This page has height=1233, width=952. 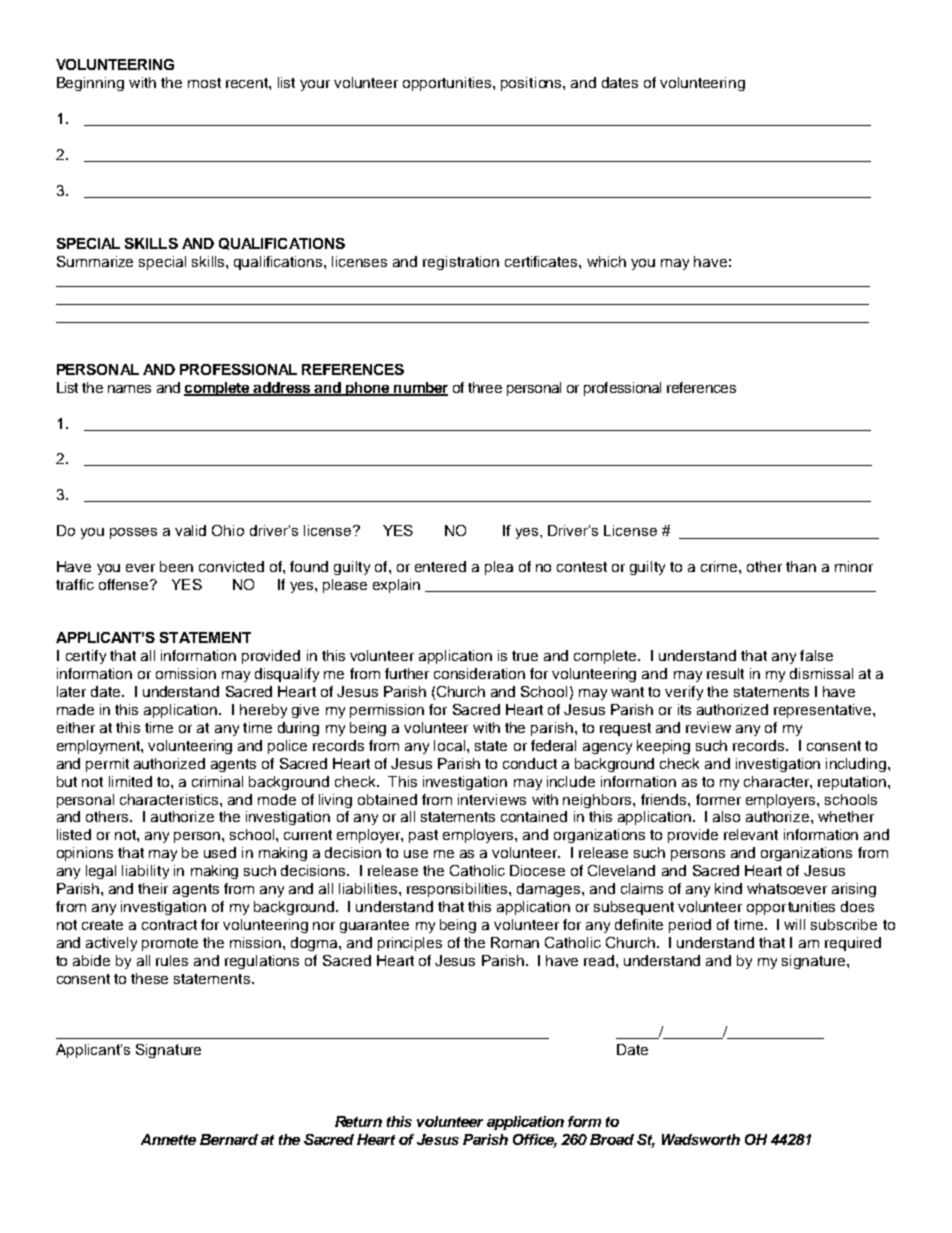 What do you see at coordinates (168, 1139) in the page?
I see `Annette` at bounding box center [168, 1139].
